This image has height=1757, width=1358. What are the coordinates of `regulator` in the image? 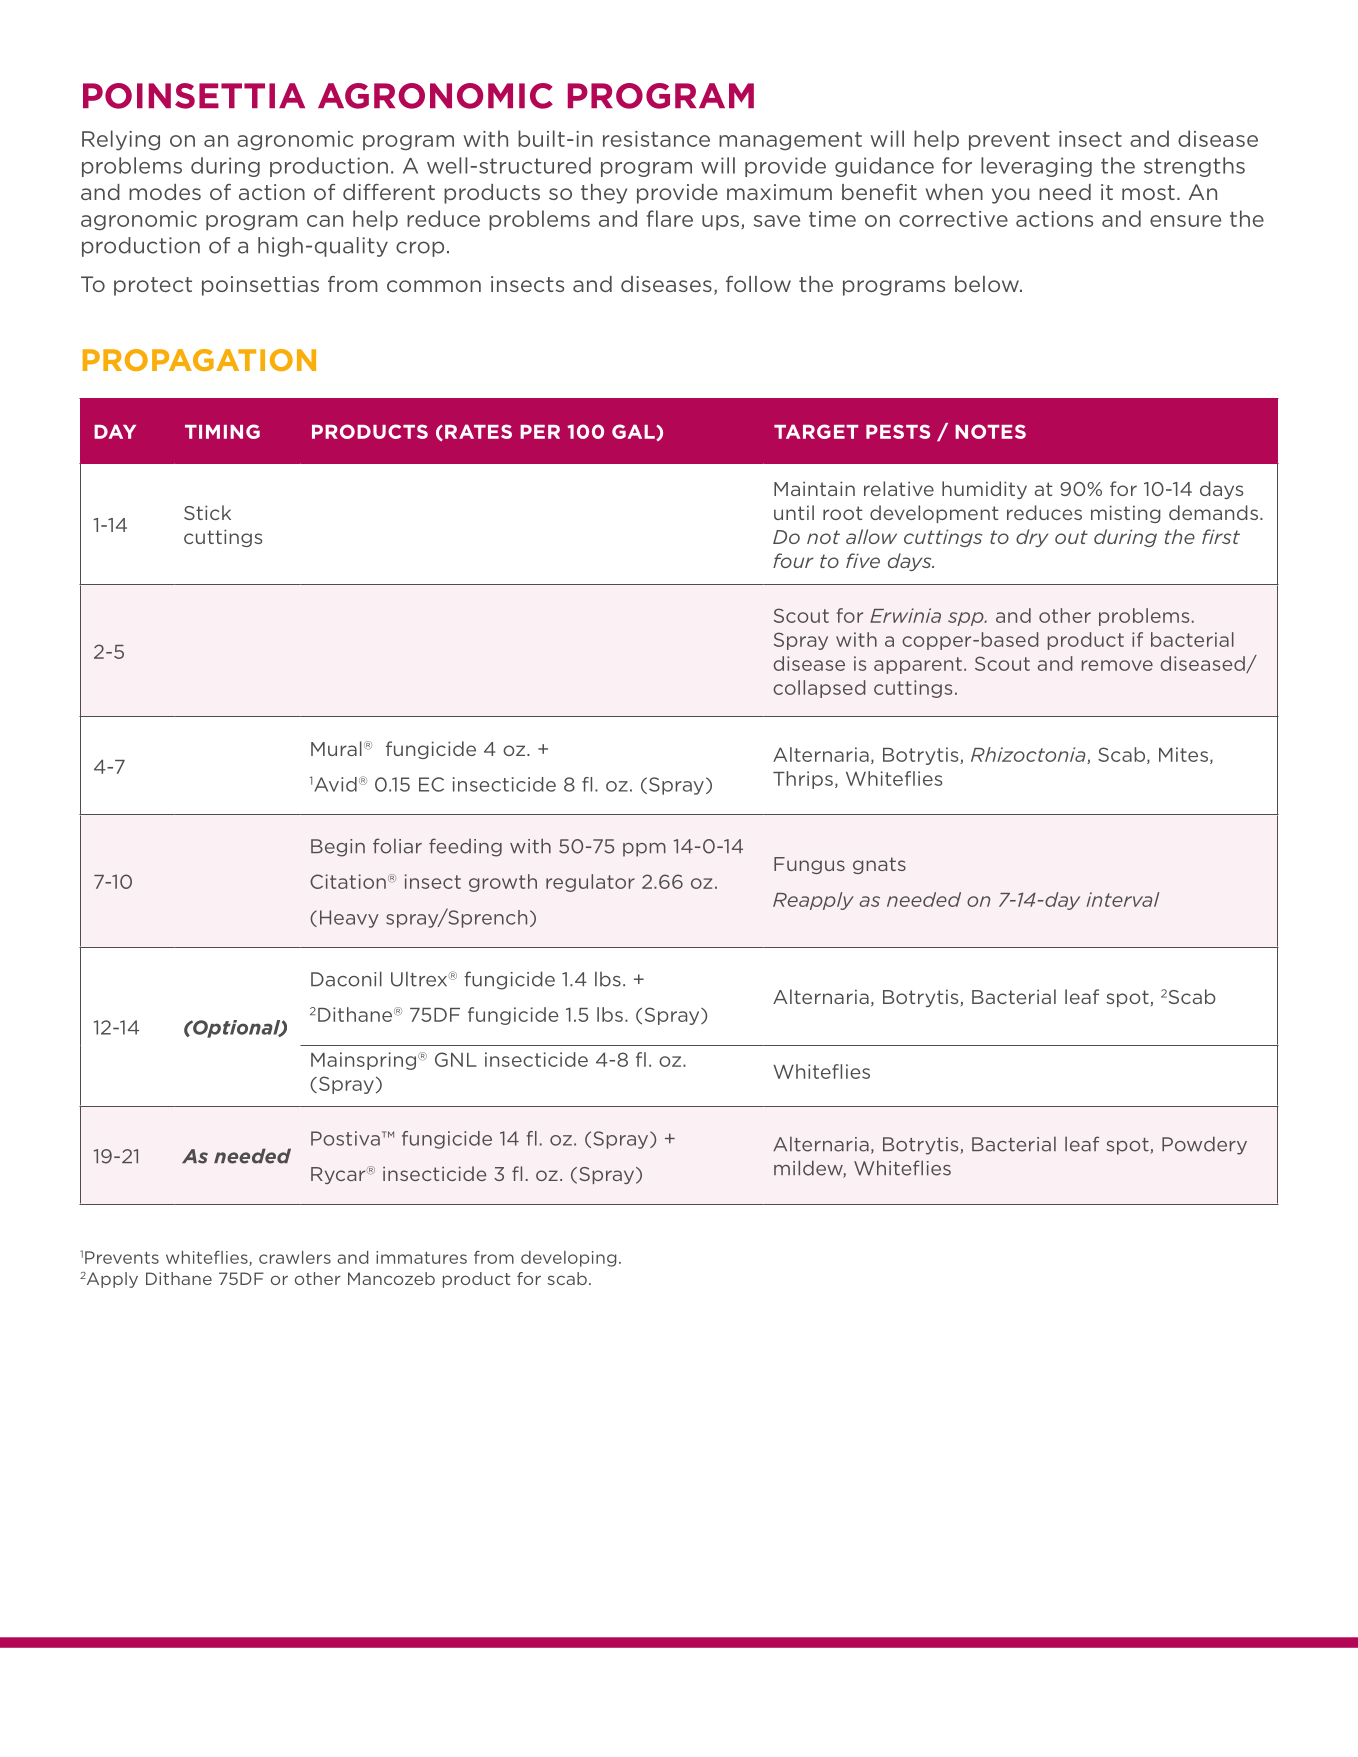 It's located at (590, 883).
